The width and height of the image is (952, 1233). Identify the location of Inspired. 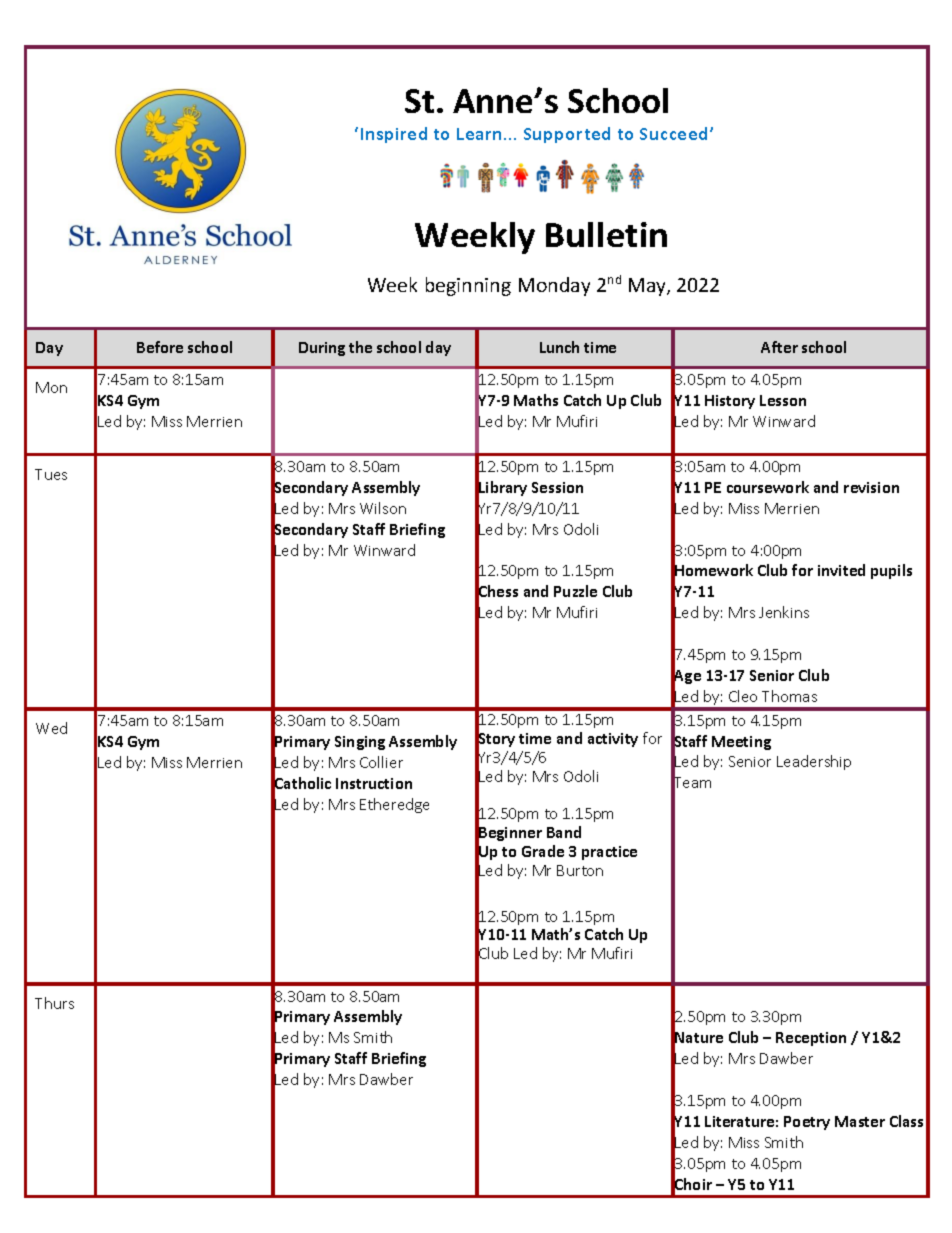
(394, 135).
